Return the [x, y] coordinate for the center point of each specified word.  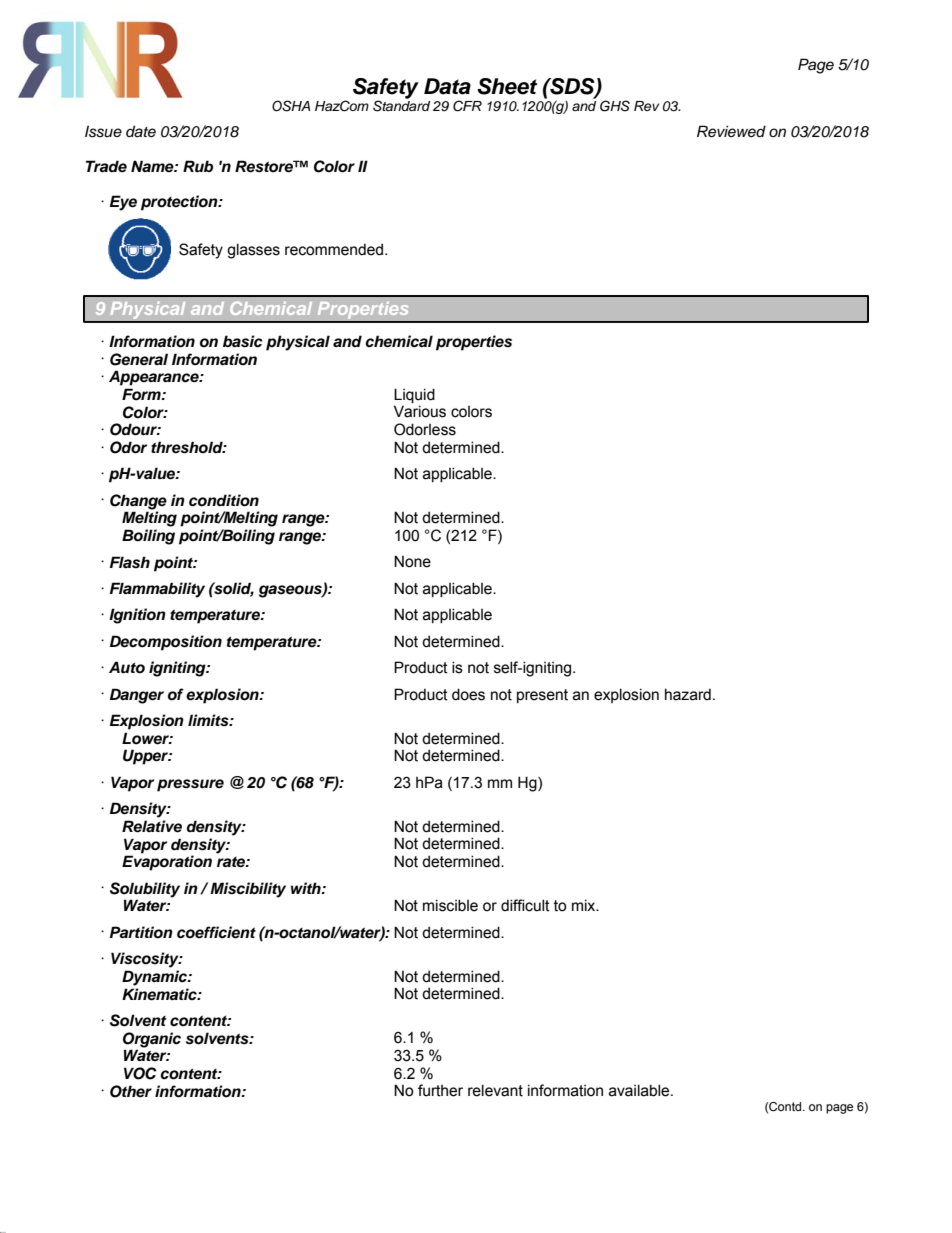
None [412, 561]
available [640, 1090]
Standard [401, 105]
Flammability [157, 590]
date [141, 131]
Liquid [414, 395]
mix [585, 905]
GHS [615, 106]
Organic [152, 1040]
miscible [450, 905]
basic [243, 341]
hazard [688, 694]
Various [420, 411]
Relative [152, 826]
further [440, 1090]
